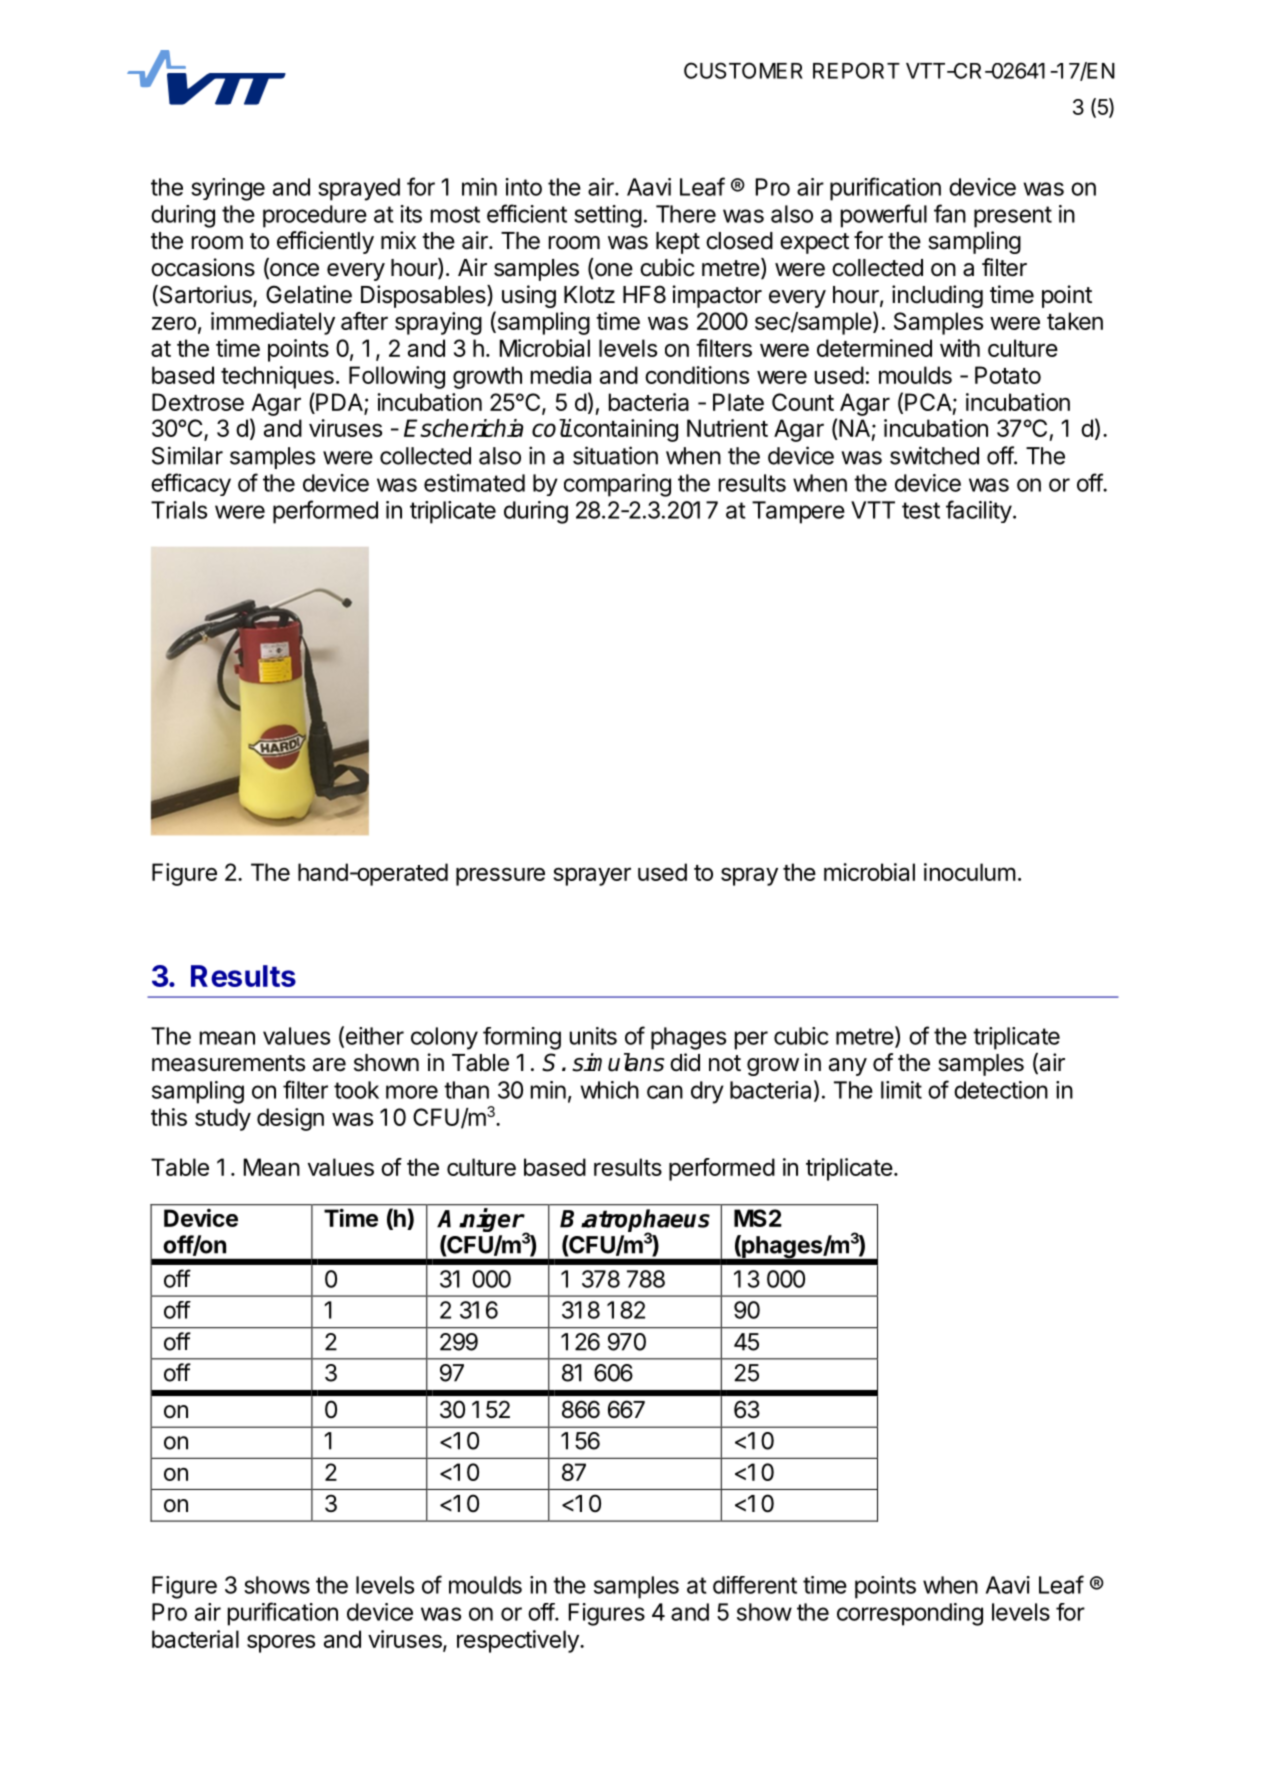 This screenshot has width=1266, height=1790. What do you see at coordinates (228, 189) in the screenshot?
I see `syringe` at bounding box center [228, 189].
